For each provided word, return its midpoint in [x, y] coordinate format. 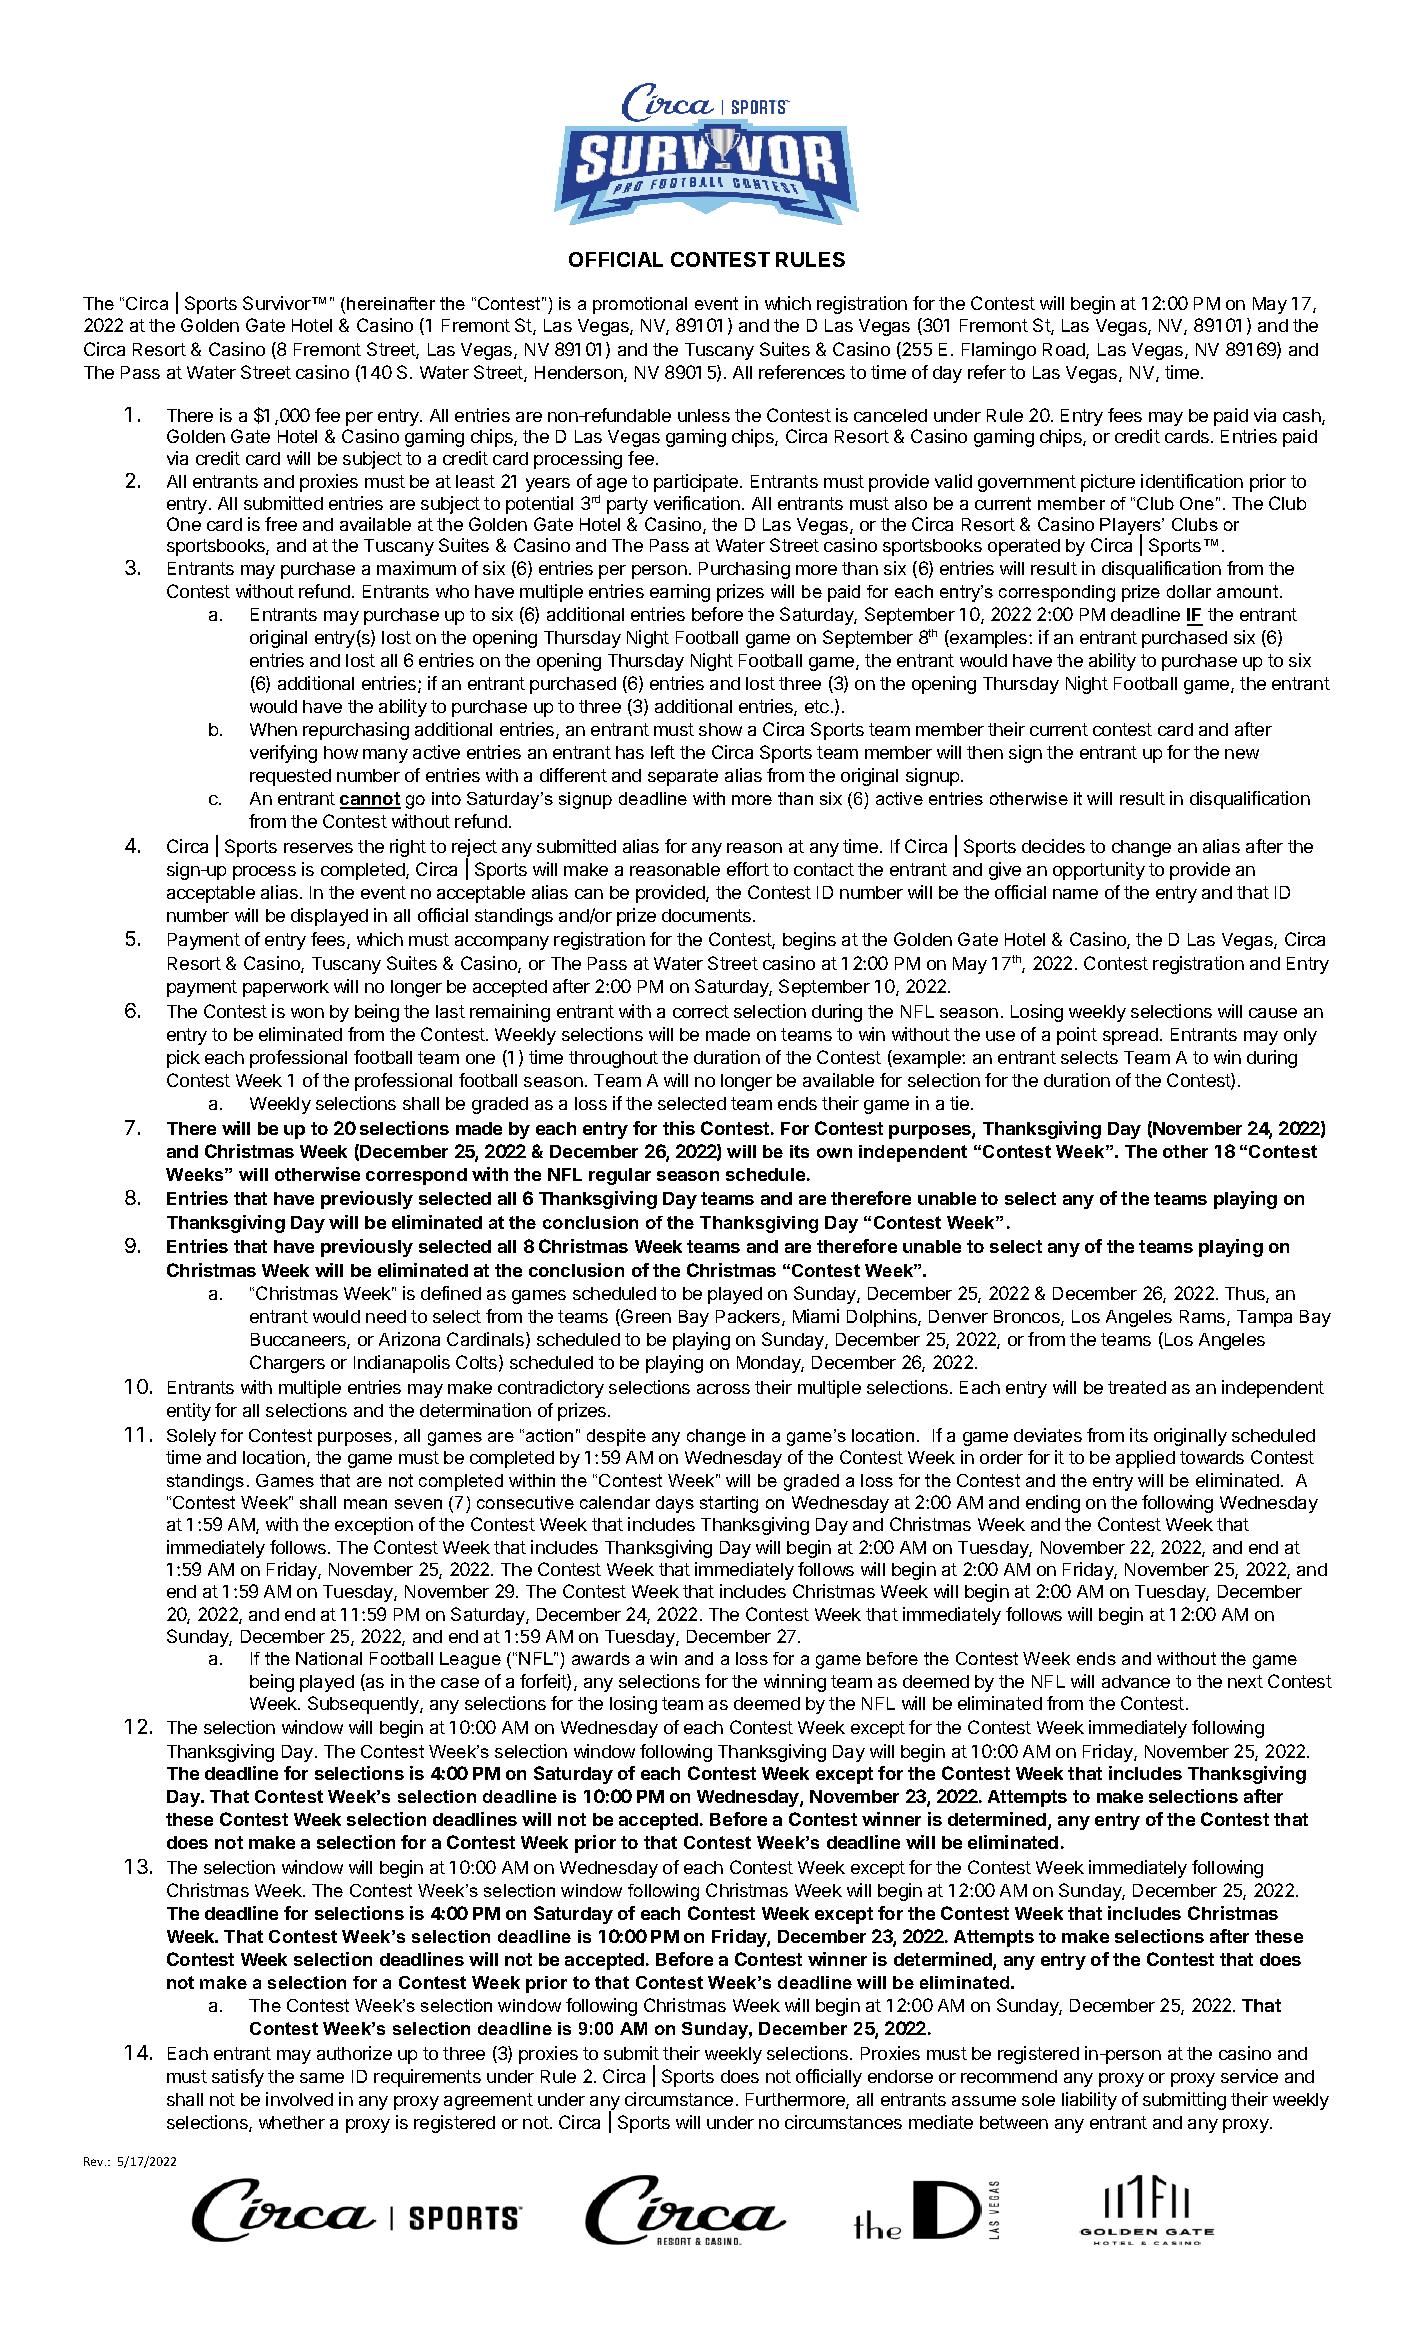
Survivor [278, 303]
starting [729, 1504]
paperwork [286, 988]
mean [365, 1504]
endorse [900, 2076]
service [1249, 2076]
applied [1145, 1459]
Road [1065, 351]
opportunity [1099, 871]
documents [708, 915]
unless [704, 415]
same [322, 2078]
